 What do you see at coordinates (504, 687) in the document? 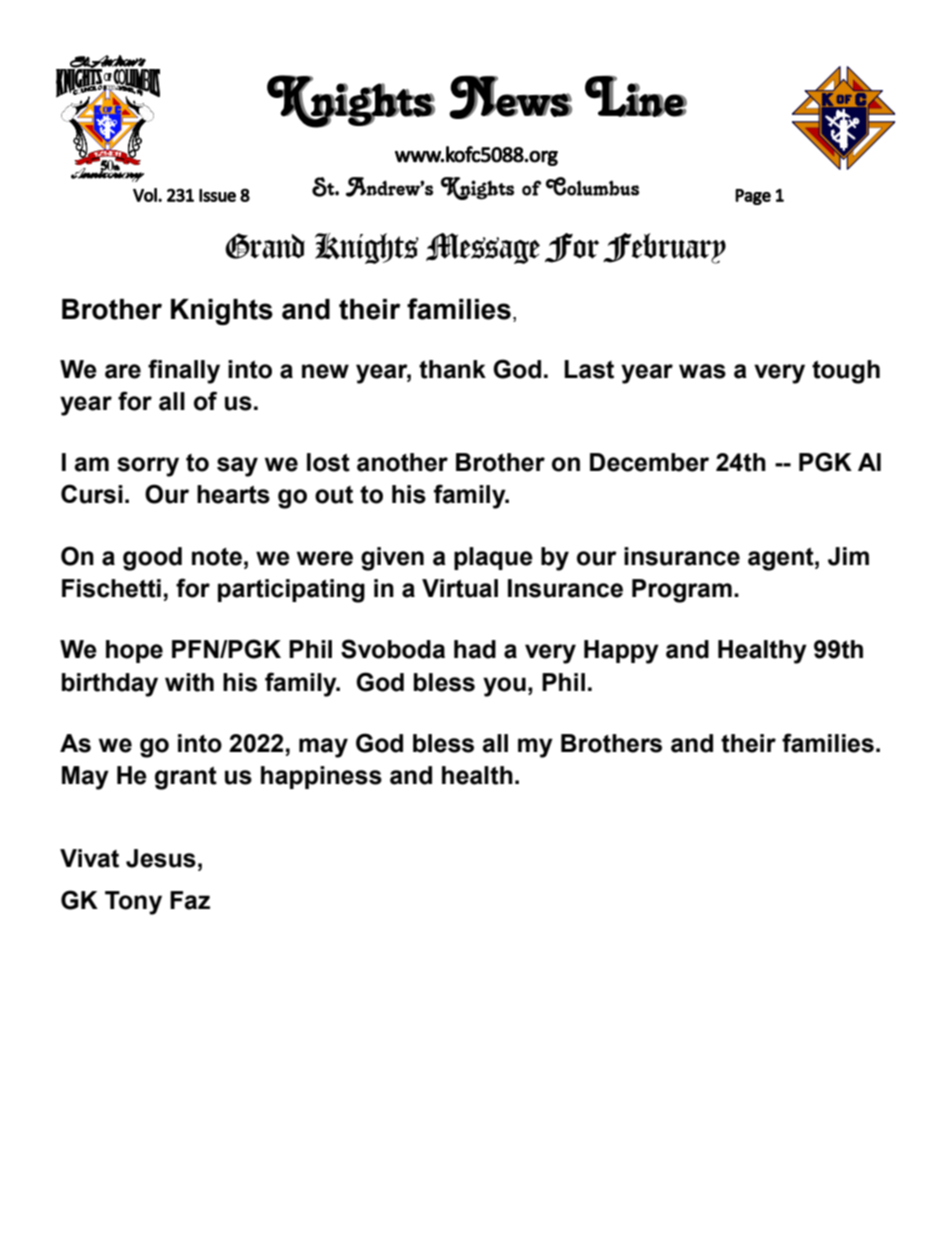
I see `you` at bounding box center [504, 687].
